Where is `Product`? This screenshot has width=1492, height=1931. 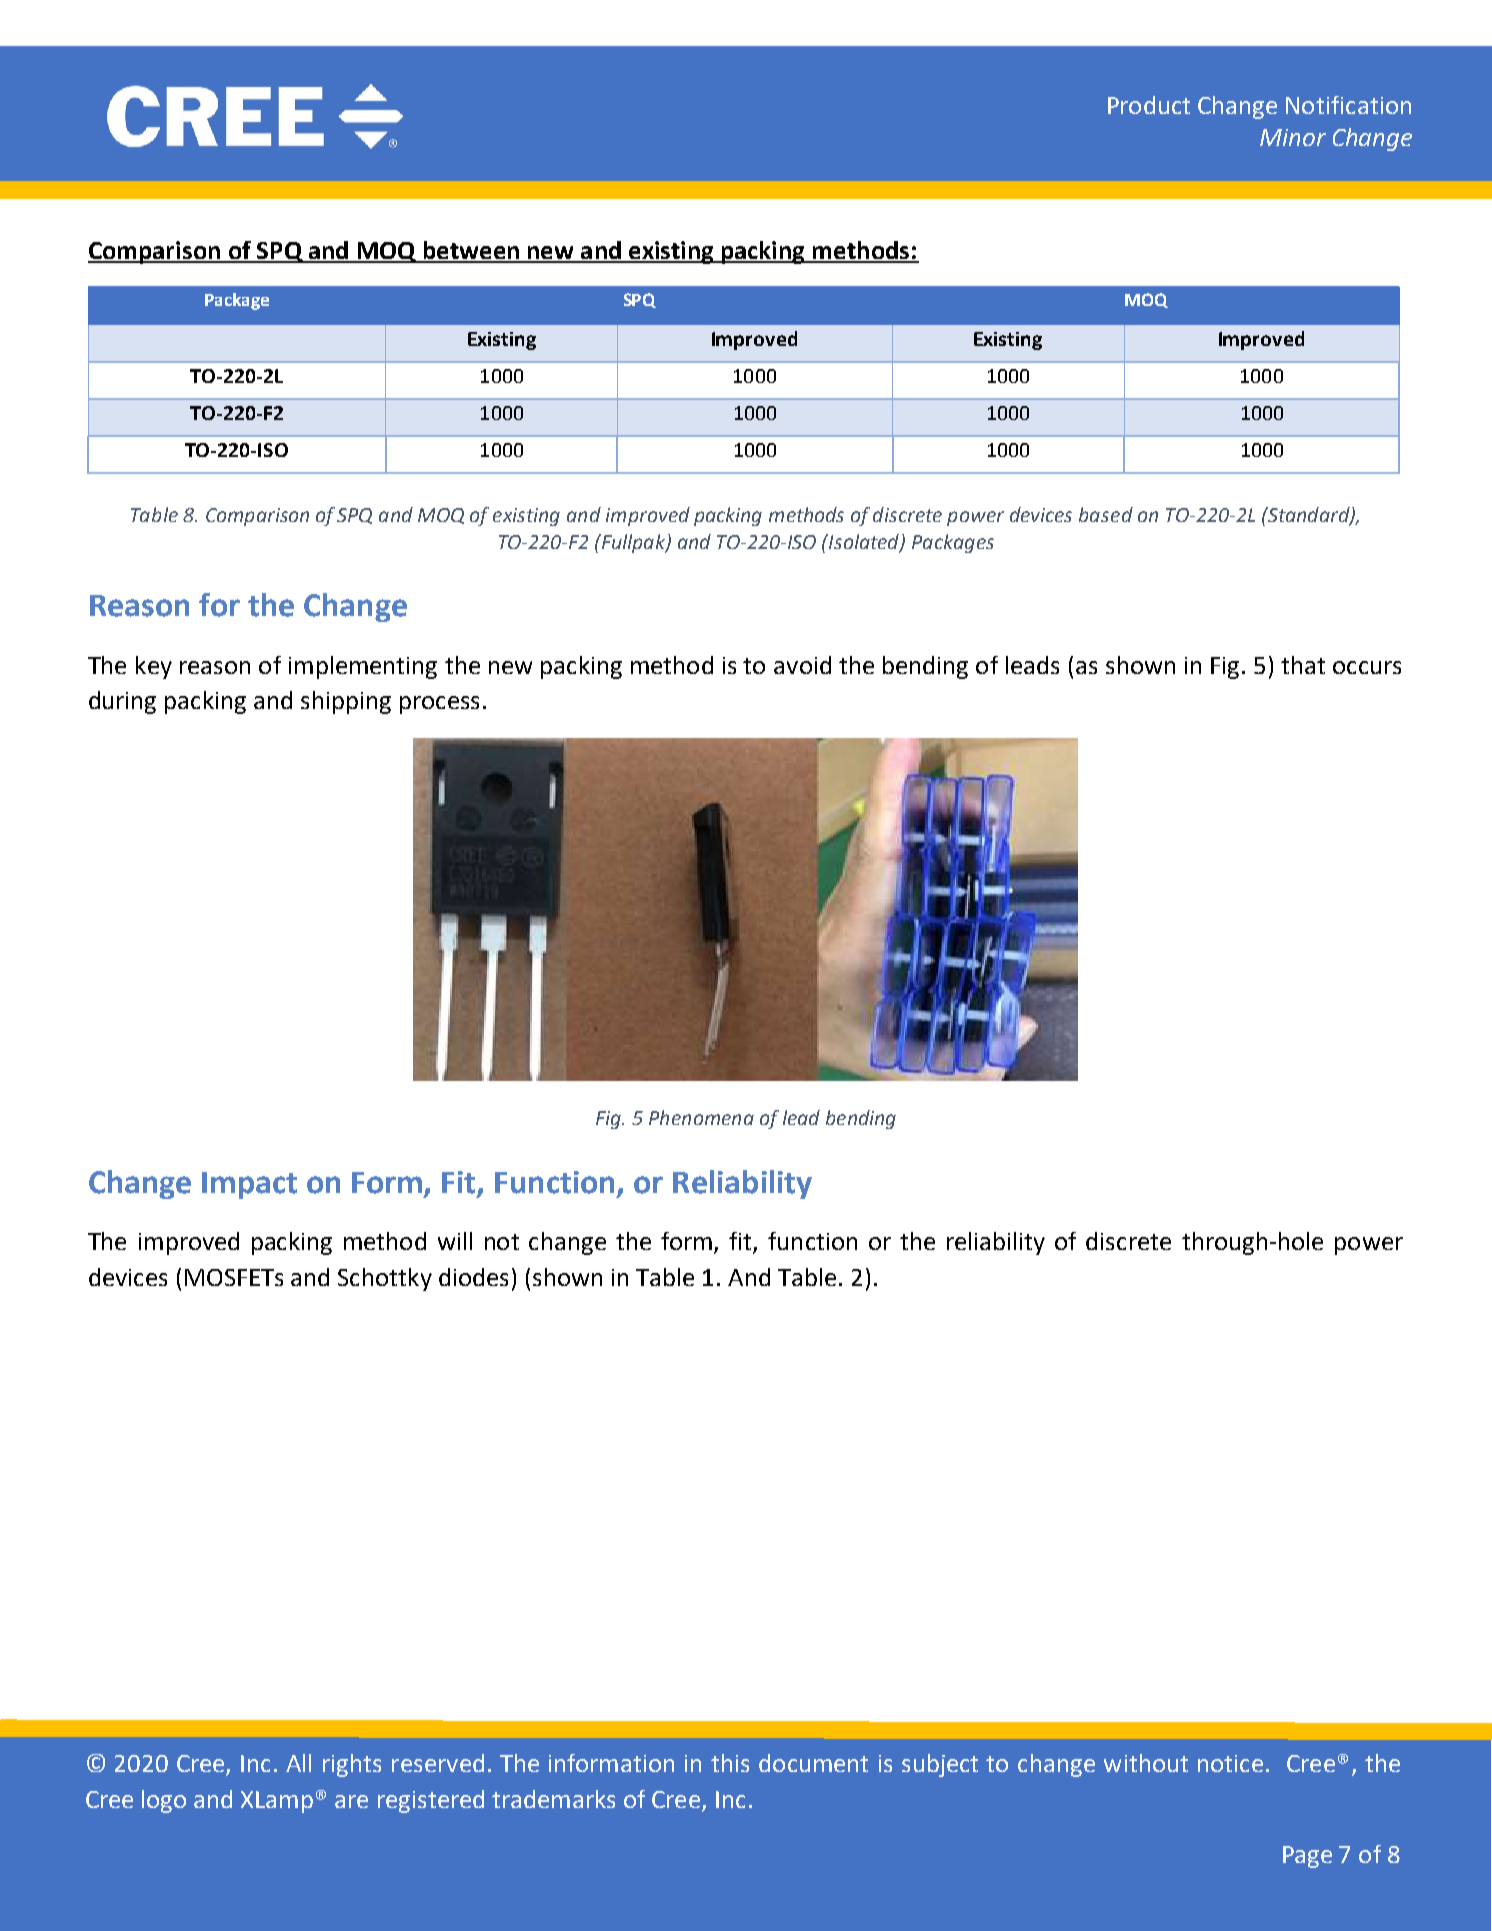
Product is located at coordinates (1149, 105).
